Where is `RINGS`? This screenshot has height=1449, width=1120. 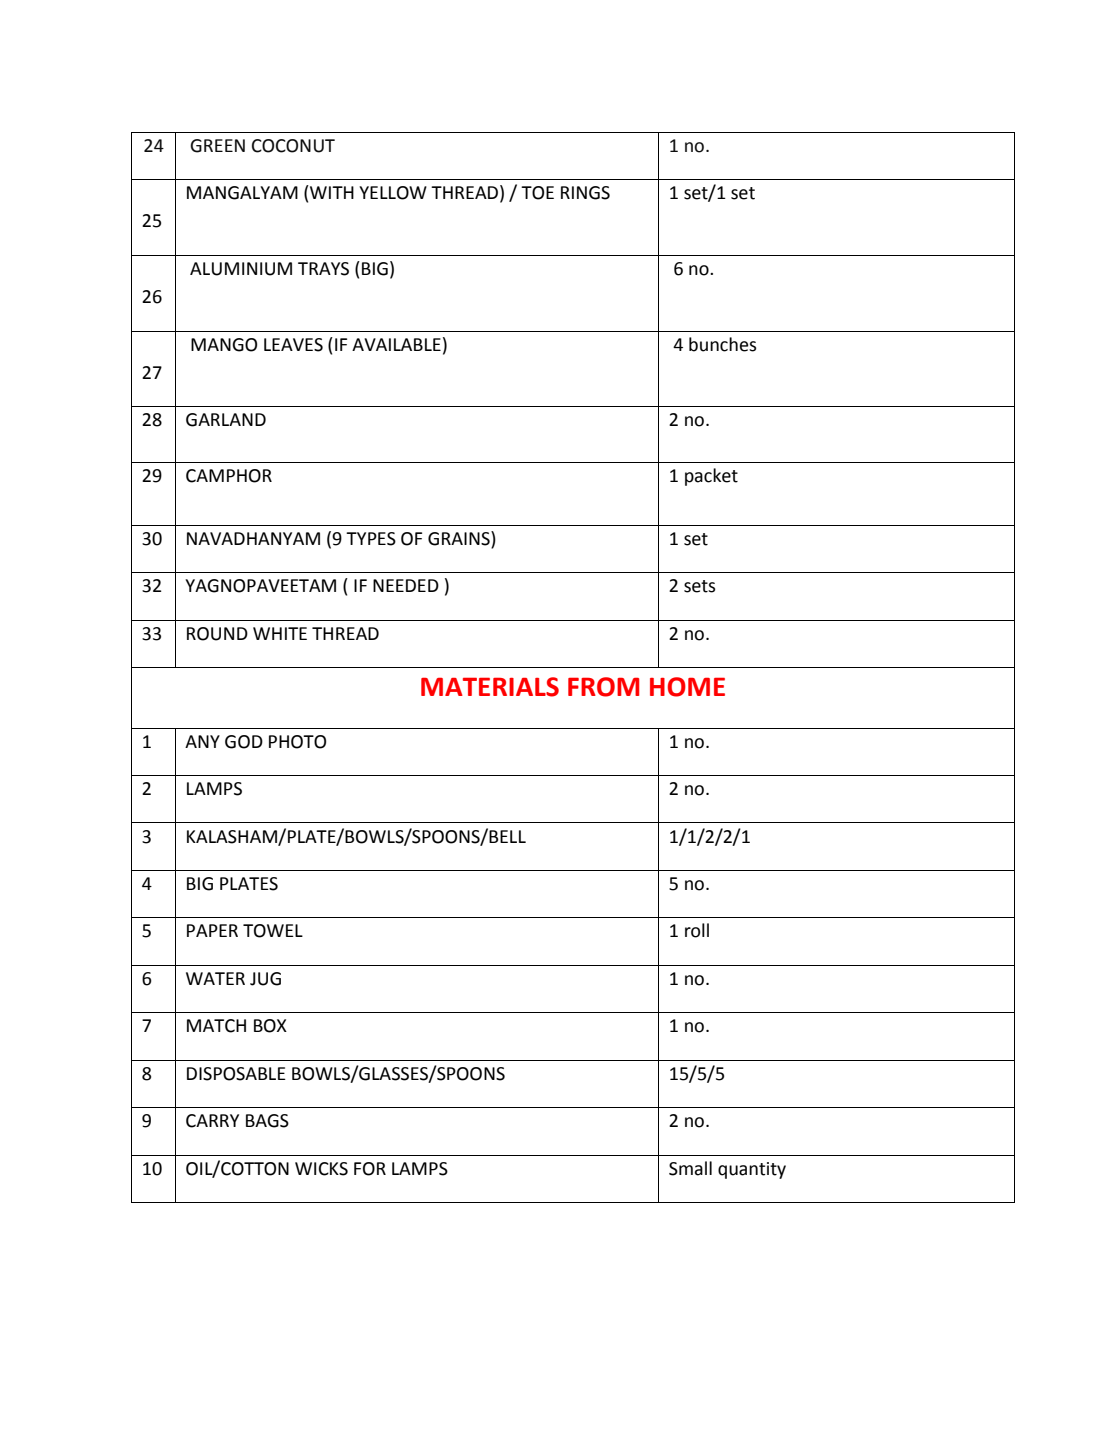
RINGS is located at coordinates (585, 193).
